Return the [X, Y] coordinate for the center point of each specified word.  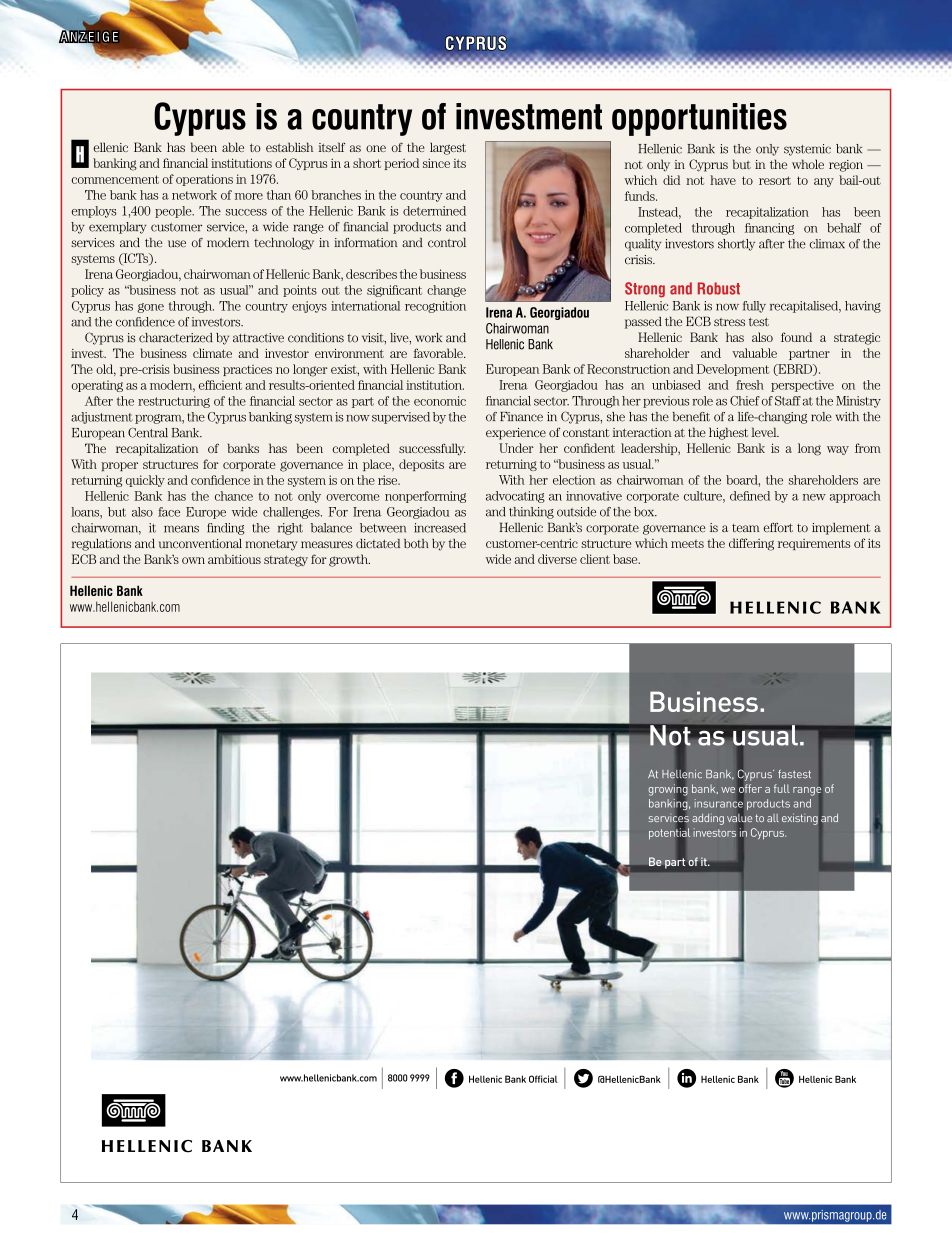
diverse [557, 559]
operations [204, 180]
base [626, 559]
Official [543, 1079]
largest [448, 148]
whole [808, 164]
